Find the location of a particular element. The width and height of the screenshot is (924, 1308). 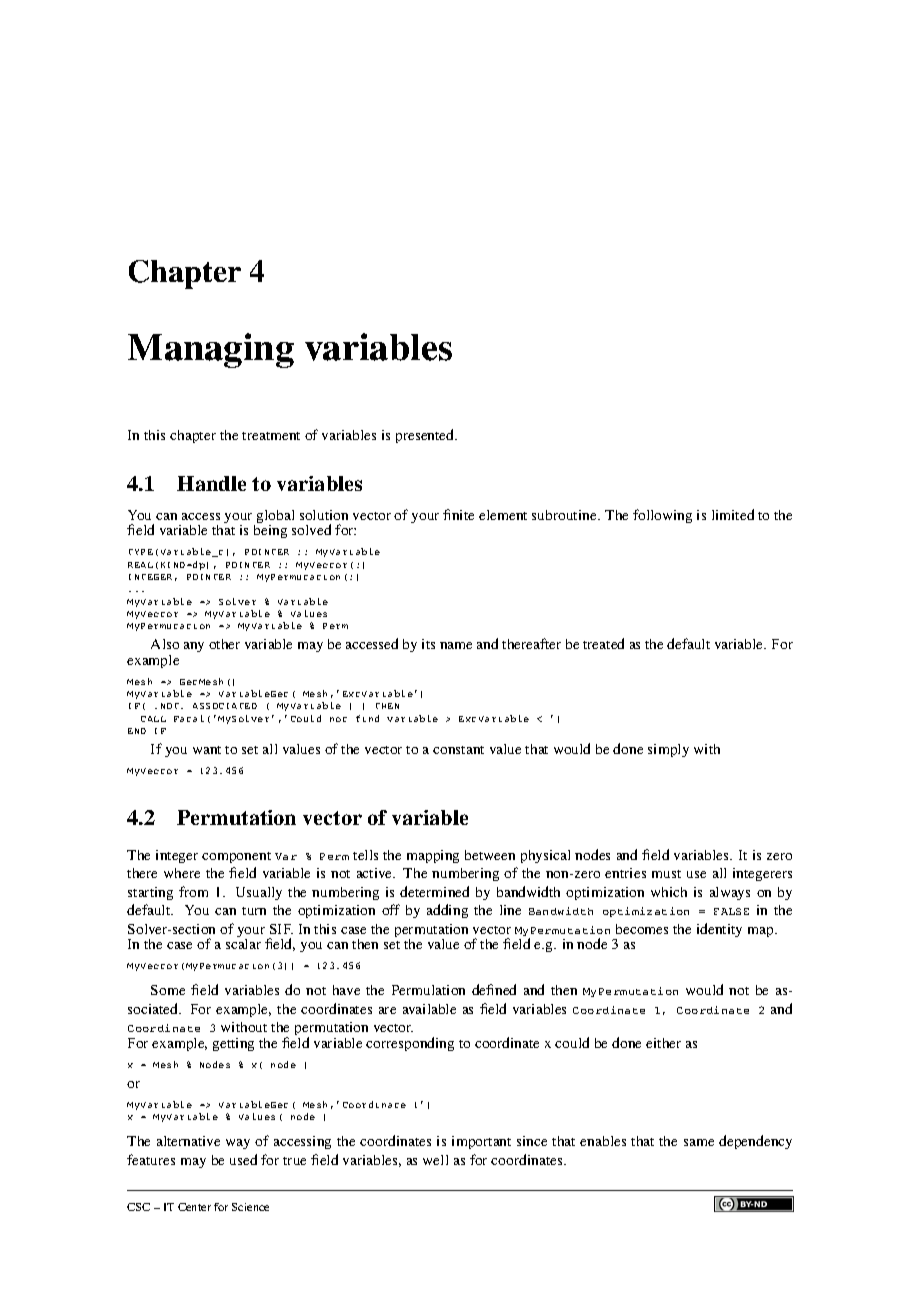

want is located at coordinates (207, 750).
